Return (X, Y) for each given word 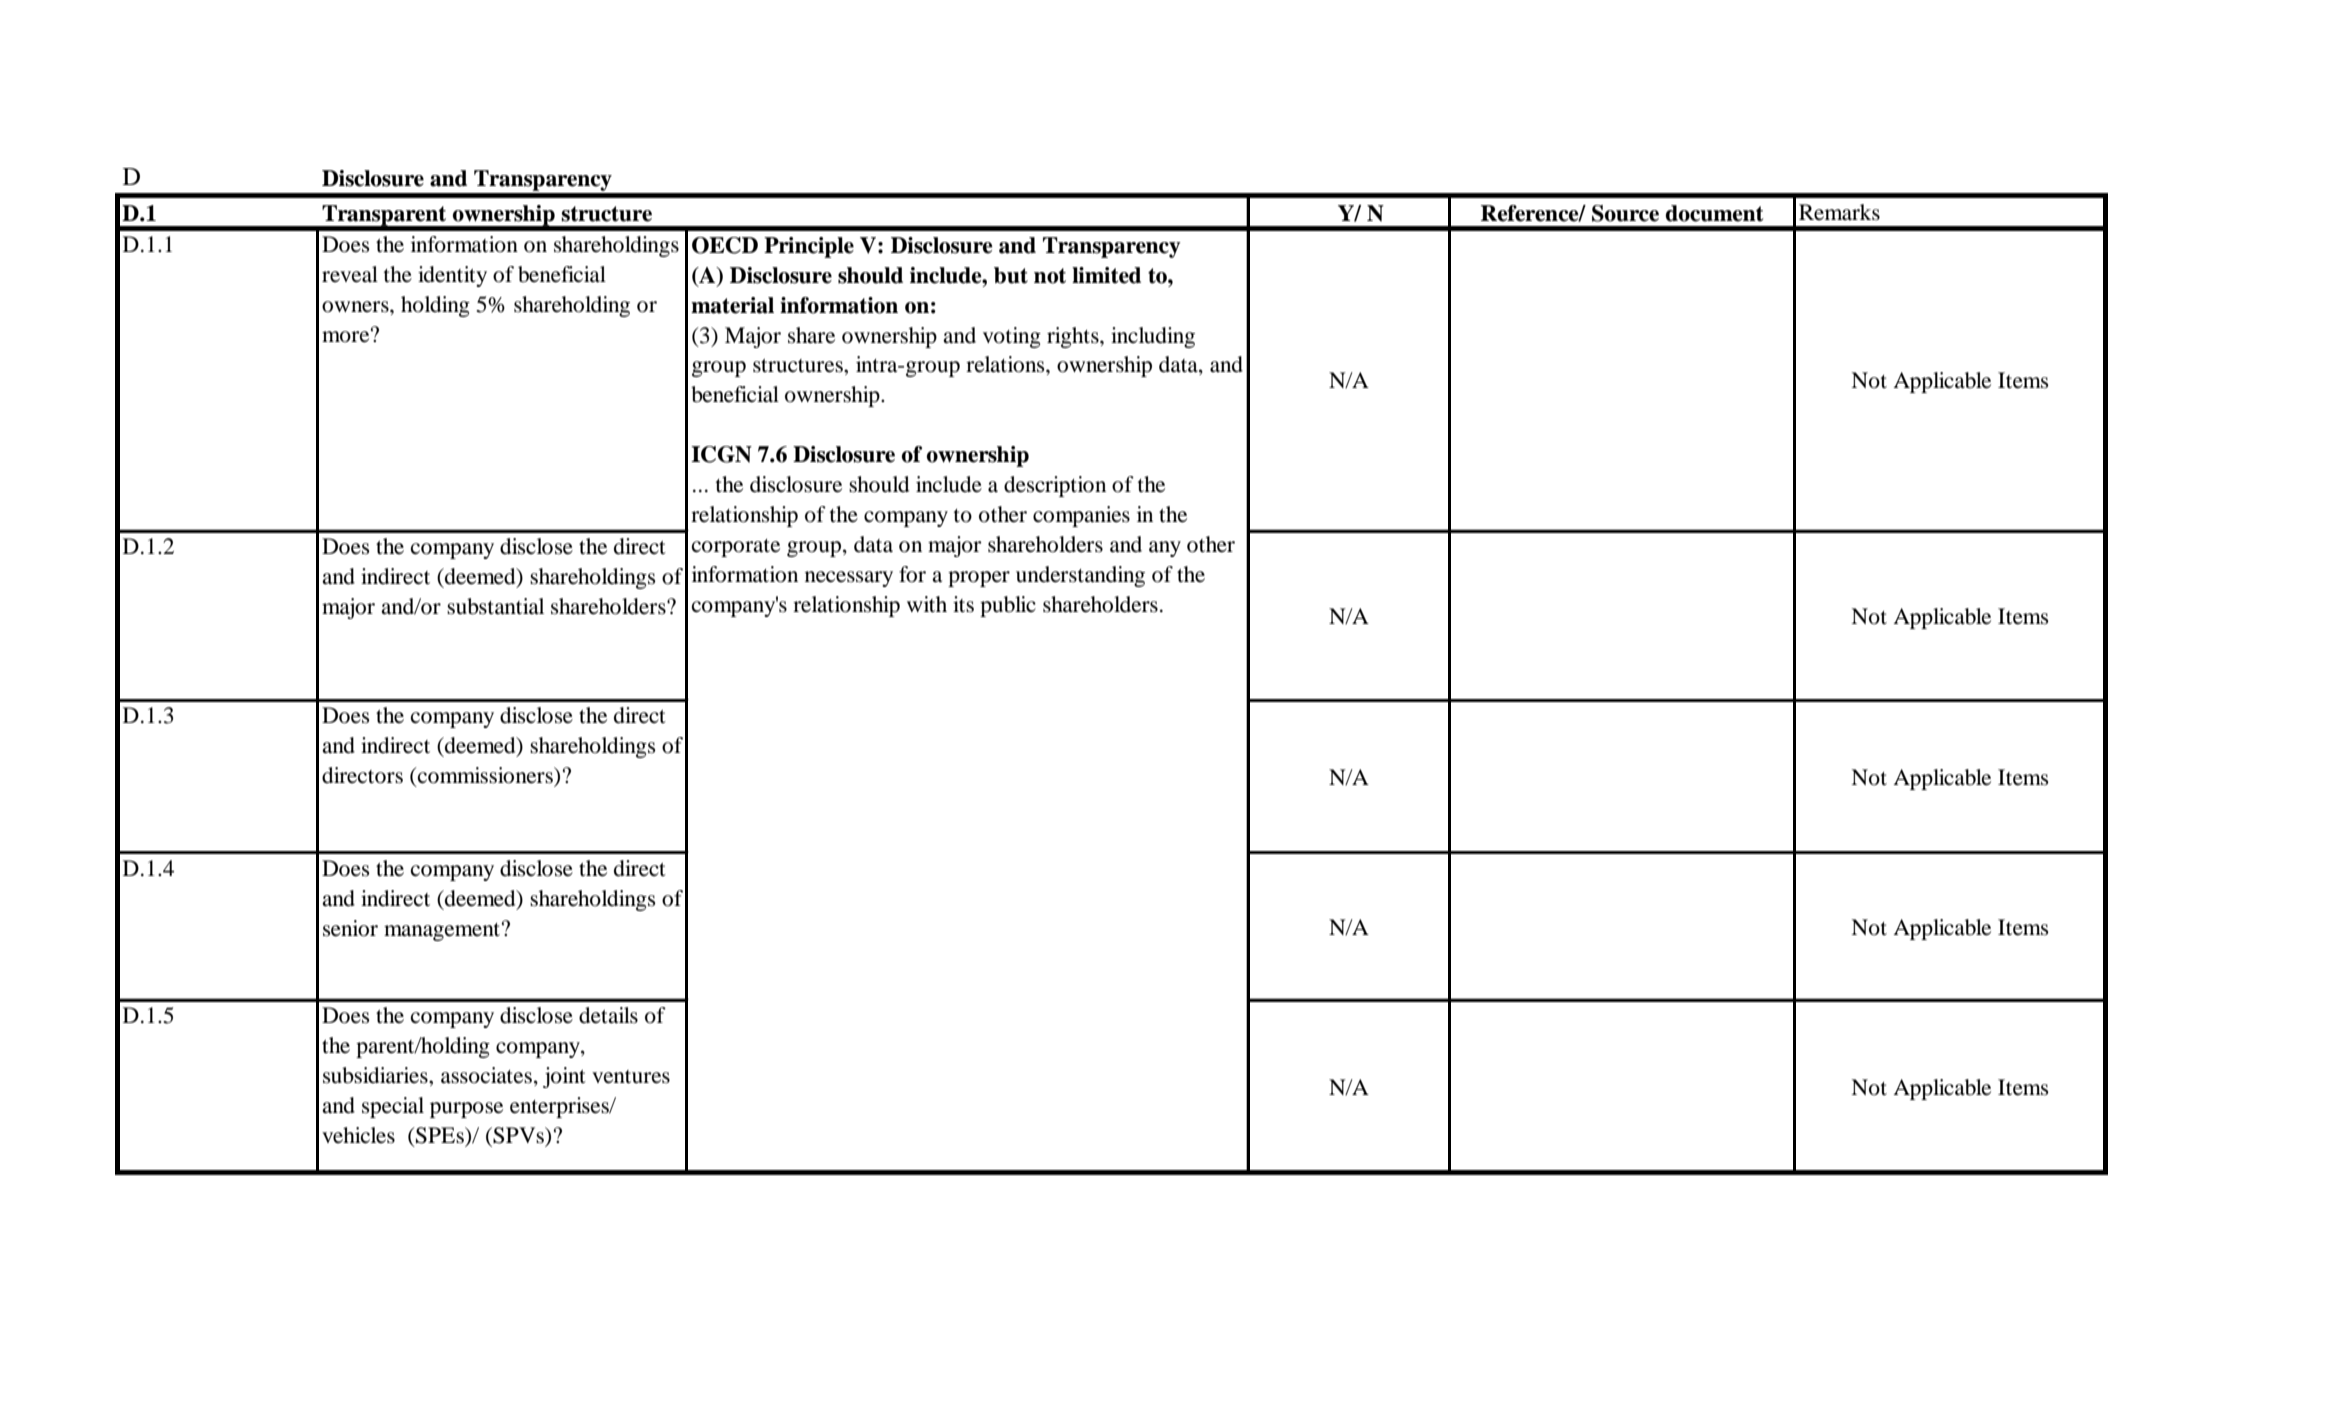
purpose (466, 1110)
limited (1106, 275)
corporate (736, 548)
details (608, 1015)
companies (1081, 516)
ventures (631, 1077)
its (963, 604)
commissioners (485, 775)
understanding (1080, 576)
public (1008, 606)
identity (452, 276)
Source (1625, 213)
